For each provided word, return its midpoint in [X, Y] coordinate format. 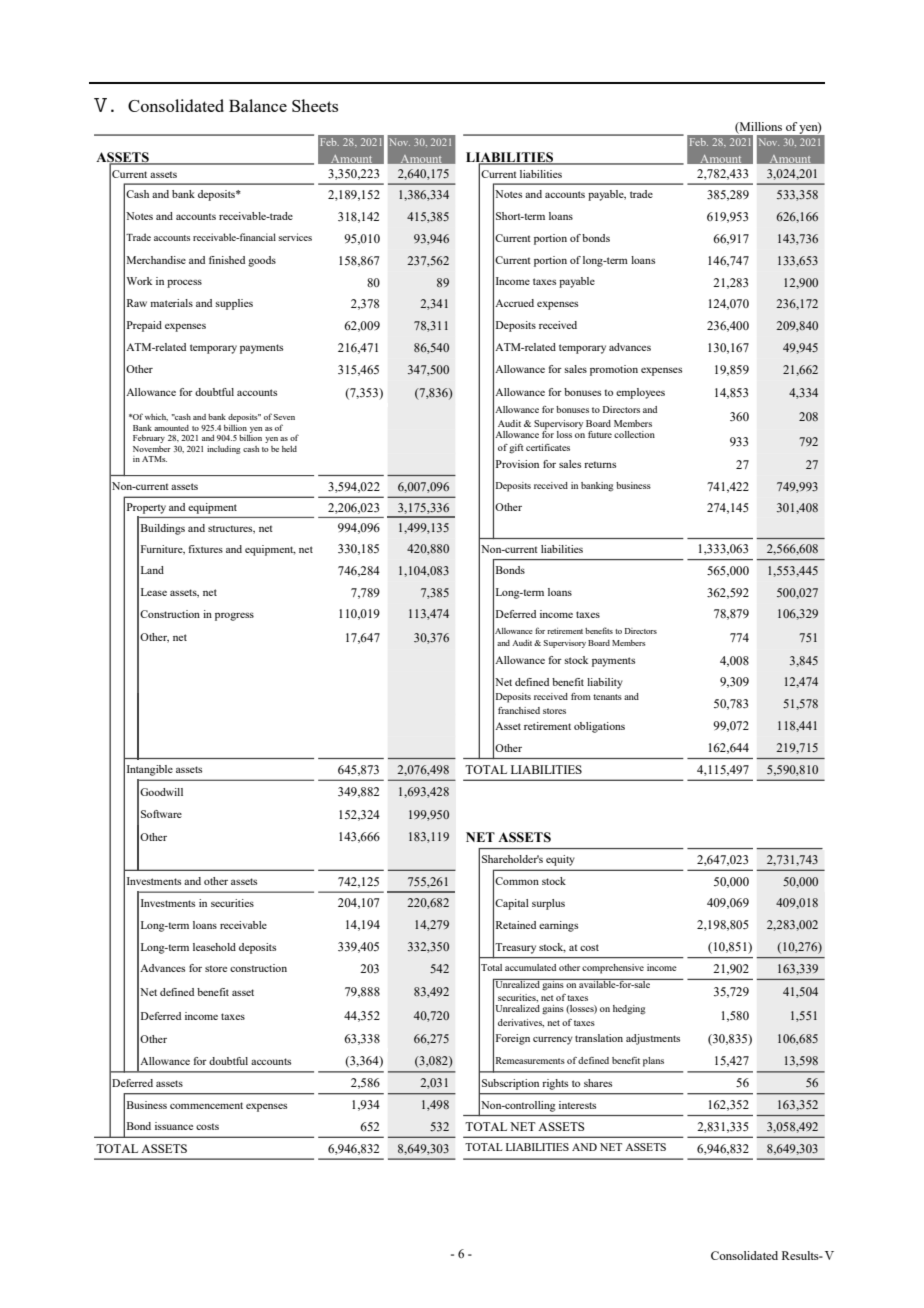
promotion [614, 370]
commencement [206, 1105]
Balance [258, 105]
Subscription [510, 1084]
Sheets [315, 105]
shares [598, 1083]
